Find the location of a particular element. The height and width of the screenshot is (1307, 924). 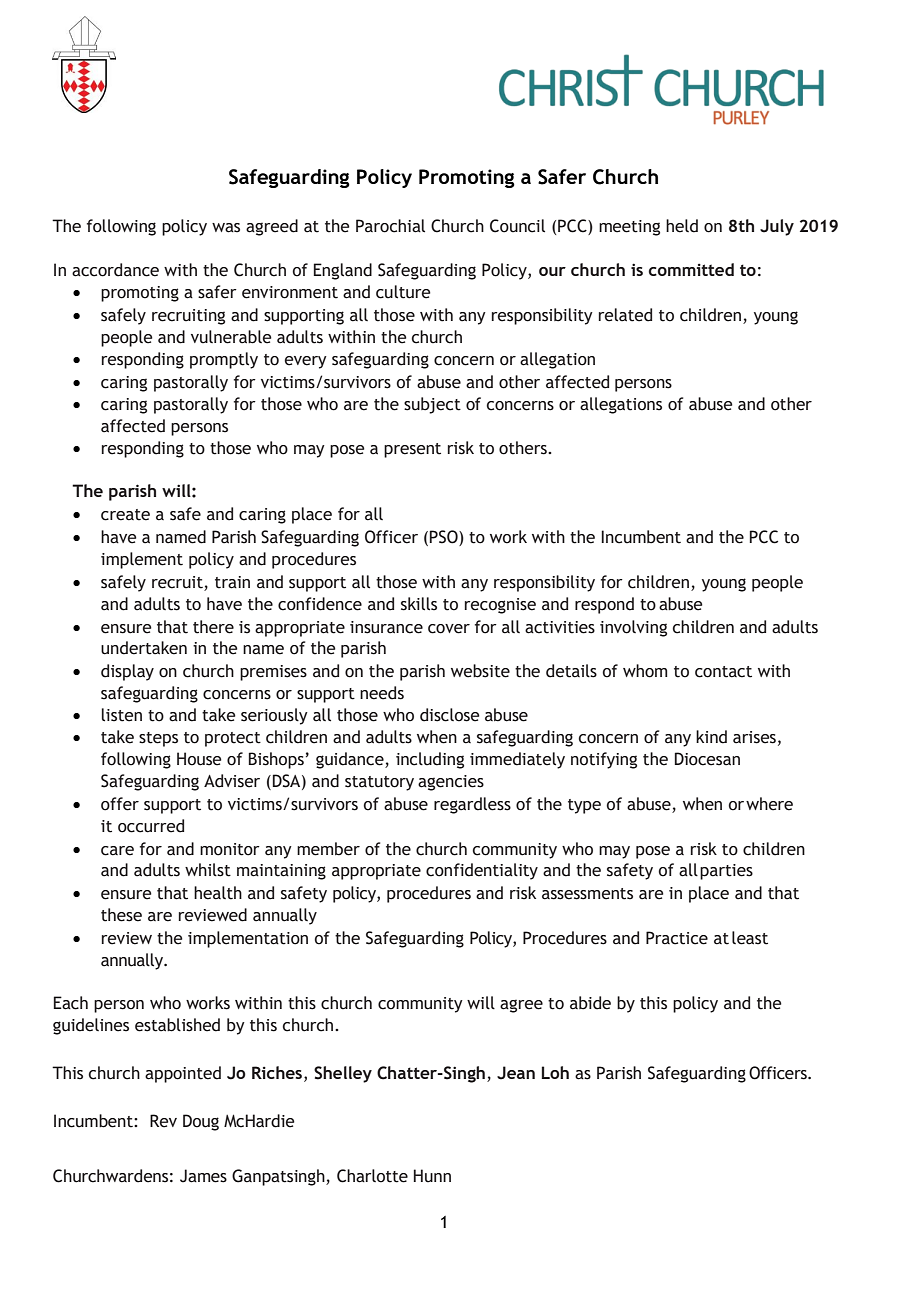

disclose is located at coordinates (450, 715).
